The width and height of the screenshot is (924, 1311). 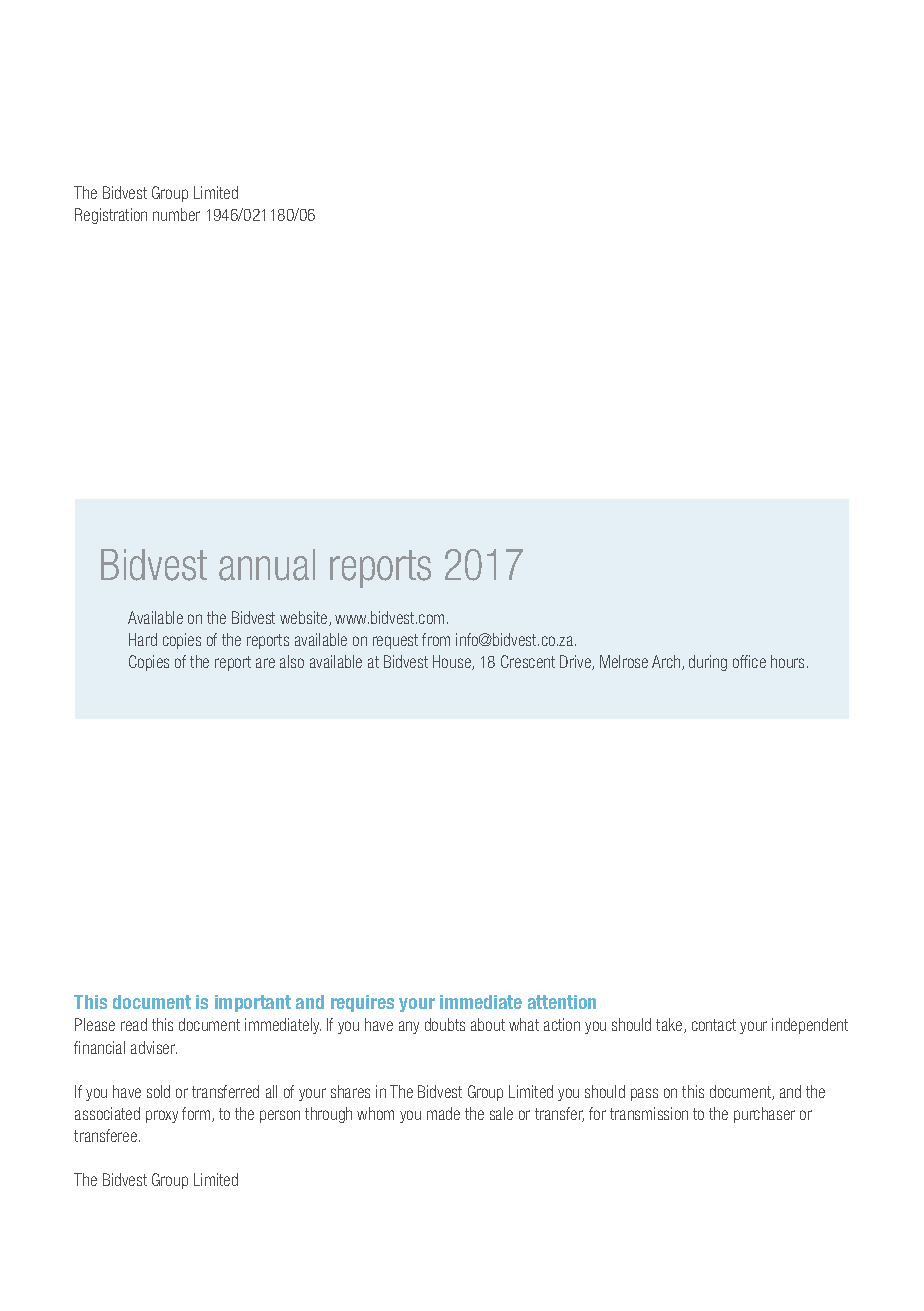 What do you see at coordinates (749, 661) in the screenshot?
I see `office` at bounding box center [749, 661].
